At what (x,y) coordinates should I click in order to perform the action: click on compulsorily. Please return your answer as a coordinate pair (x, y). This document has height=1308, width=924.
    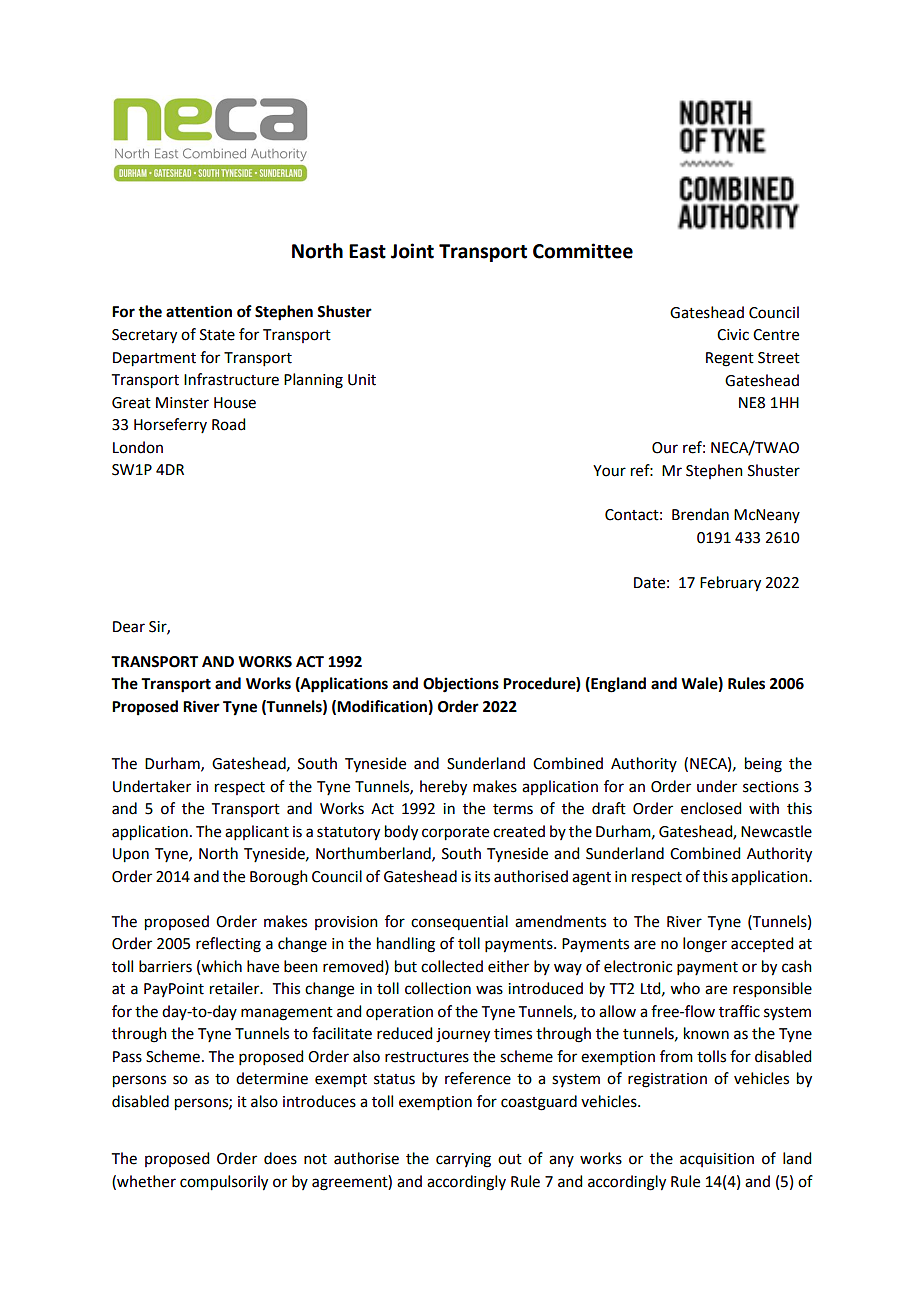
    Looking at the image, I should click on (224, 1183).
